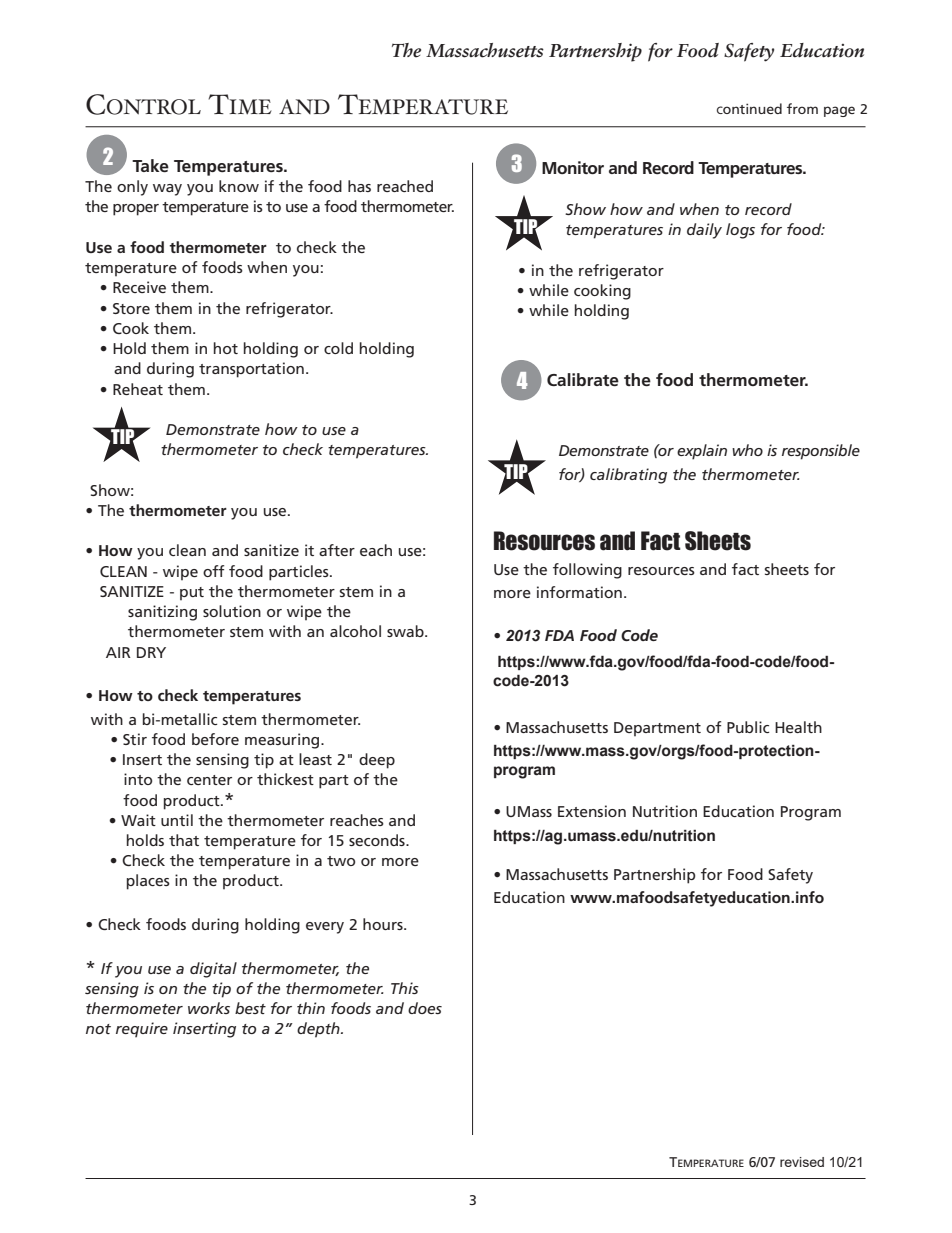 The height and width of the screenshot is (1233, 952). I want to click on does, so click(425, 1008).
